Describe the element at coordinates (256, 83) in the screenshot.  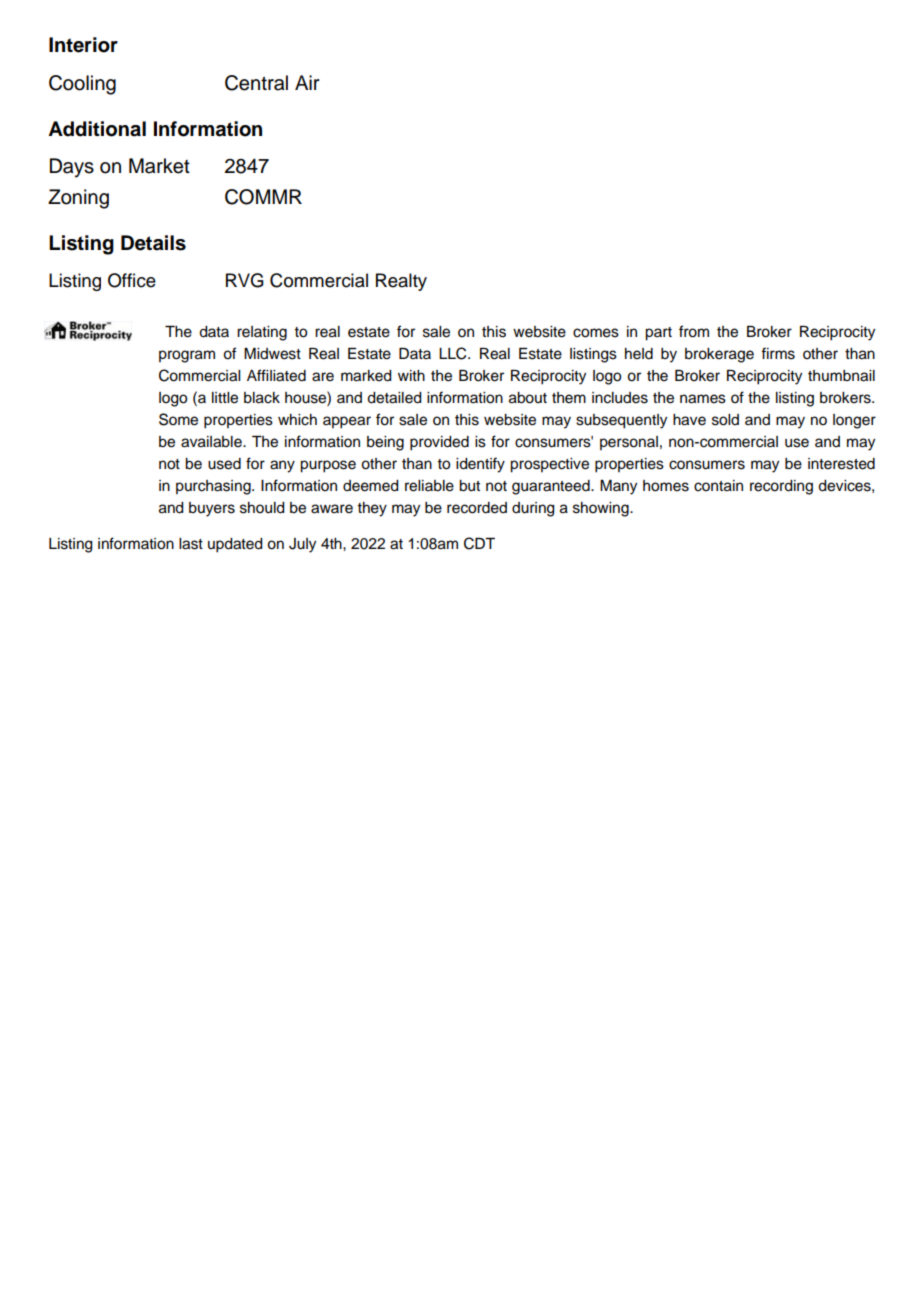
I see `Central` at that location.
